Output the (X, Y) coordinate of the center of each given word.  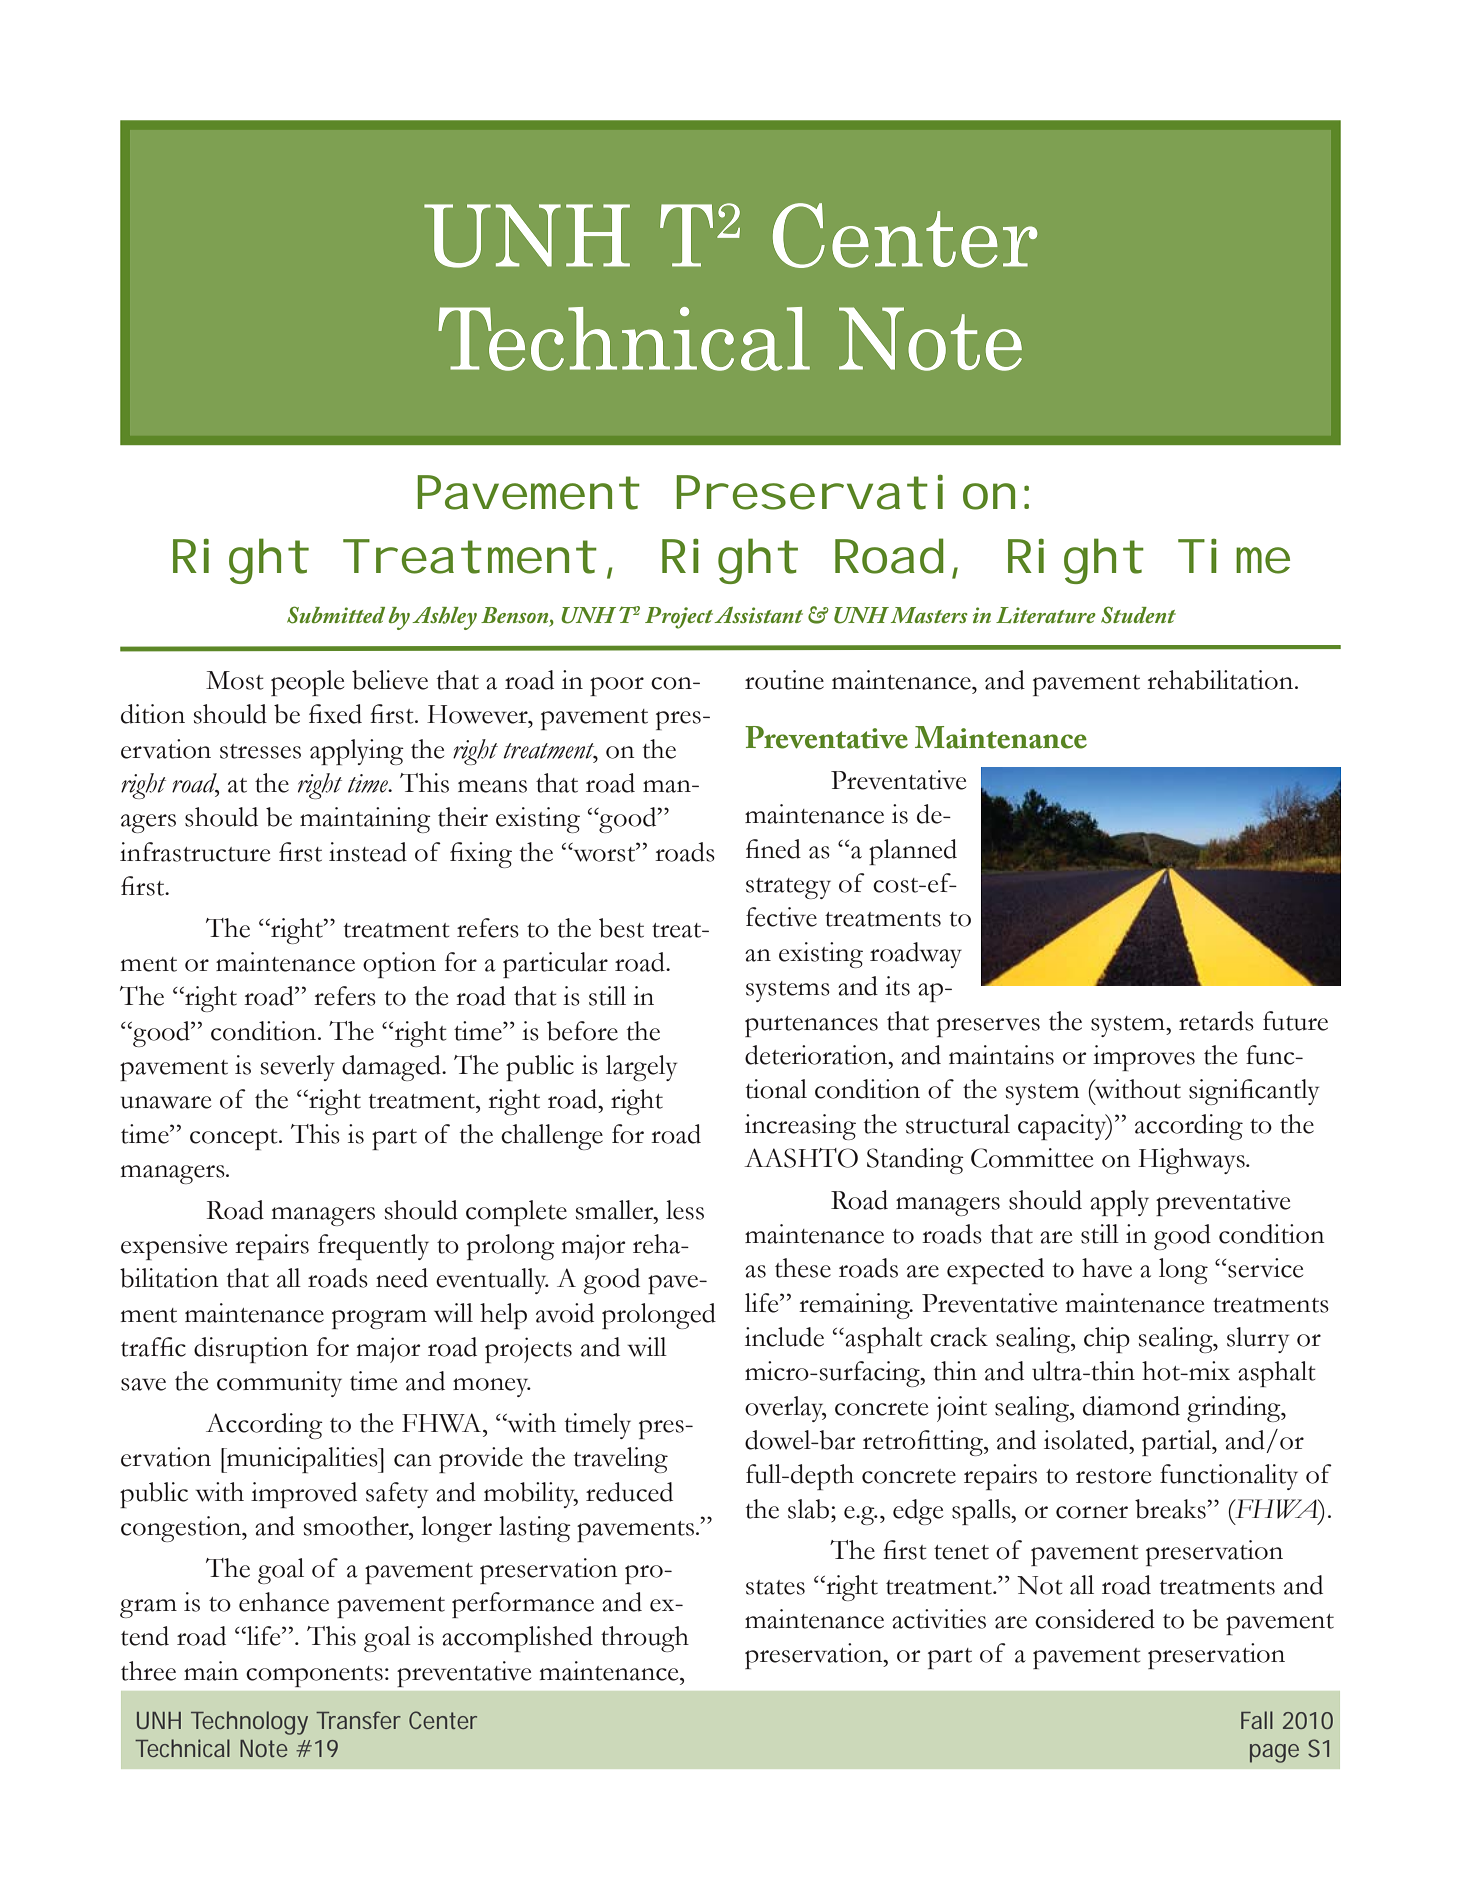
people (307, 683)
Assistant (758, 615)
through (645, 1639)
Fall (1257, 1720)
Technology (249, 1723)
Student (1138, 615)
